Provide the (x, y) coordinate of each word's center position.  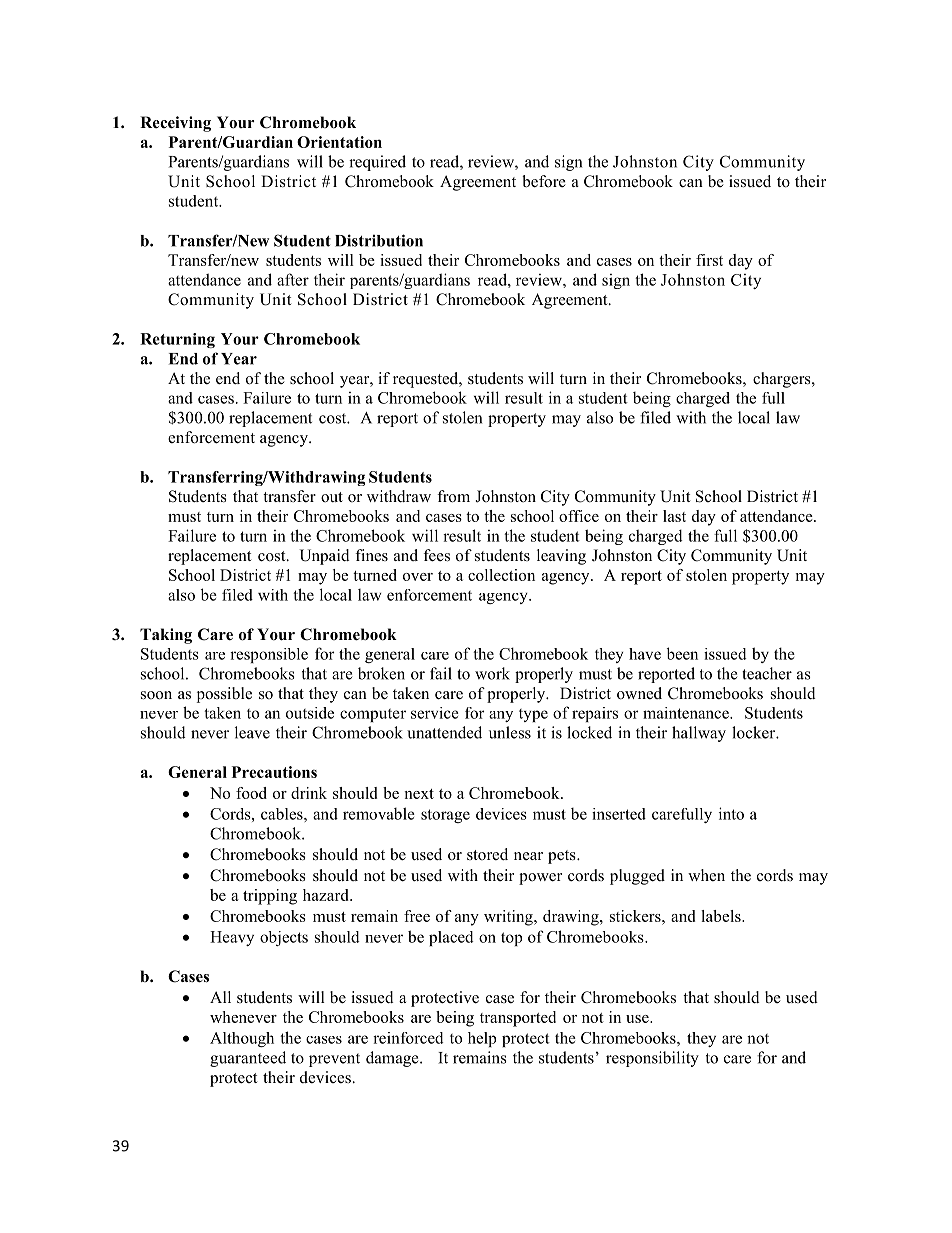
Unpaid (324, 557)
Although (242, 1039)
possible (224, 695)
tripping (270, 897)
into (731, 813)
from (453, 496)
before (544, 181)
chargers (783, 380)
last (674, 516)
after (293, 279)
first (709, 260)
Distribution (379, 240)
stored (487, 854)
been (682, 653)
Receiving (175, 124)
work (492, 673)
